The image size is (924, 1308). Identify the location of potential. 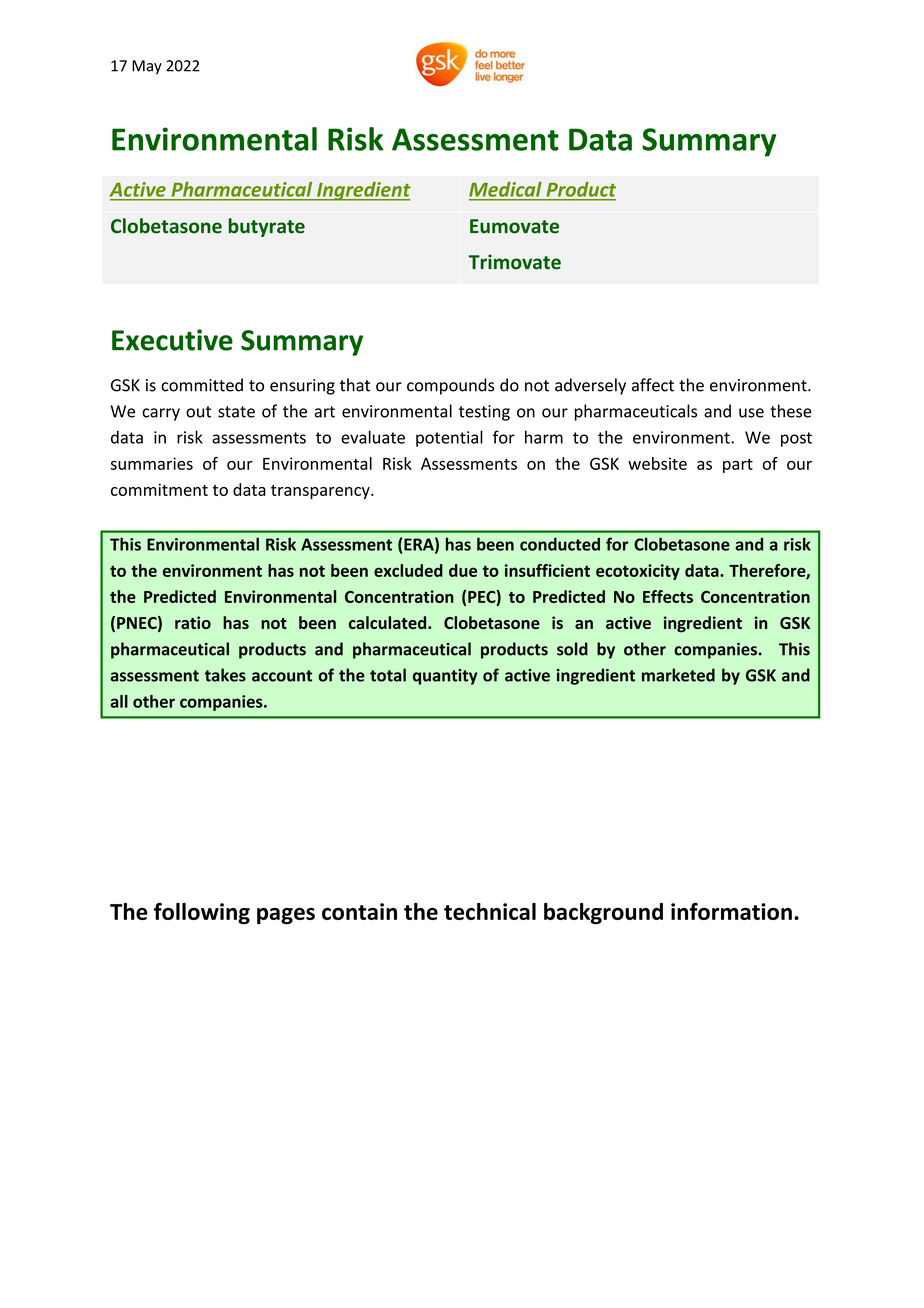
(449, 438).
